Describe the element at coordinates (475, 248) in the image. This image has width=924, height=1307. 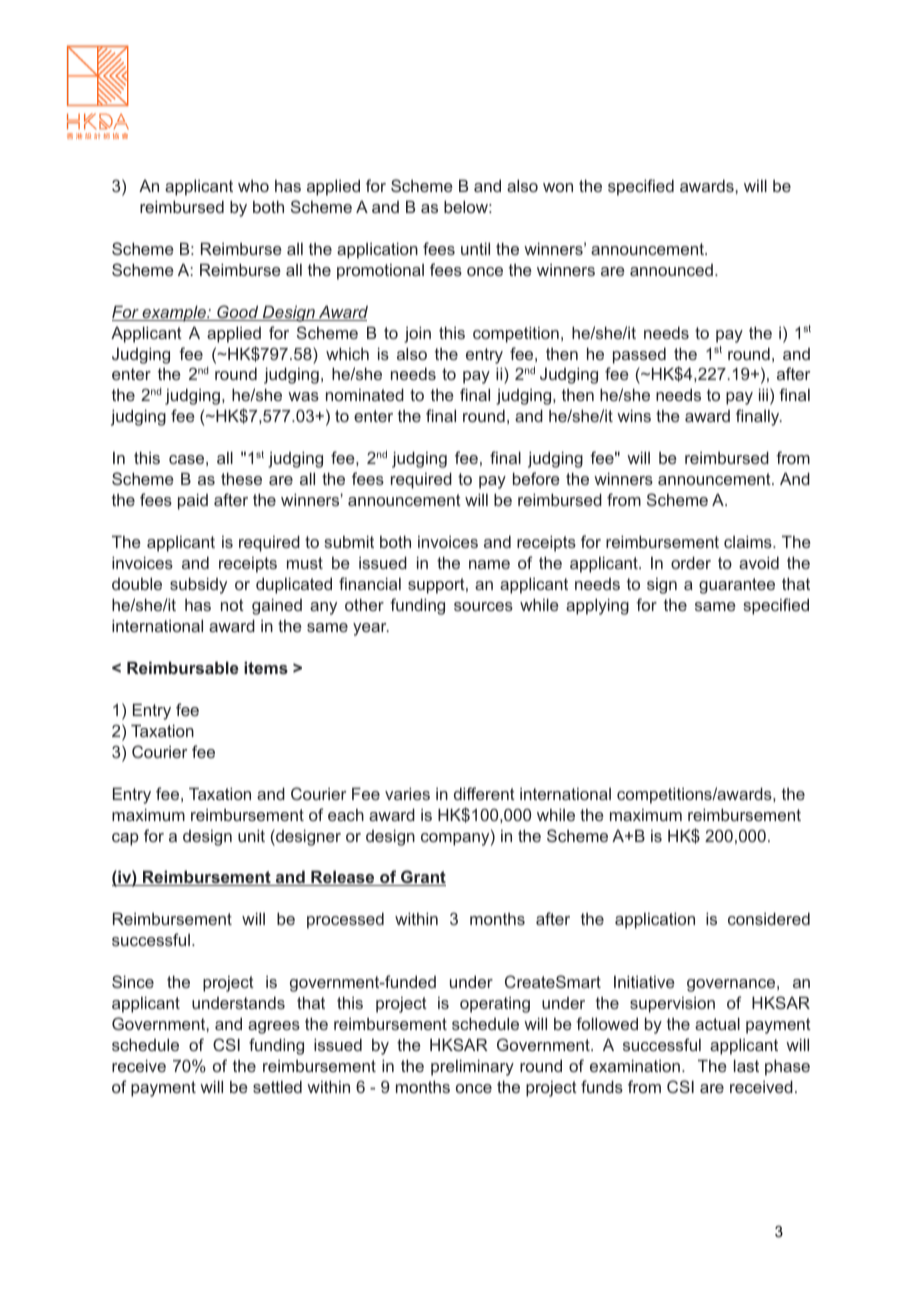
I see `until` at that location.
